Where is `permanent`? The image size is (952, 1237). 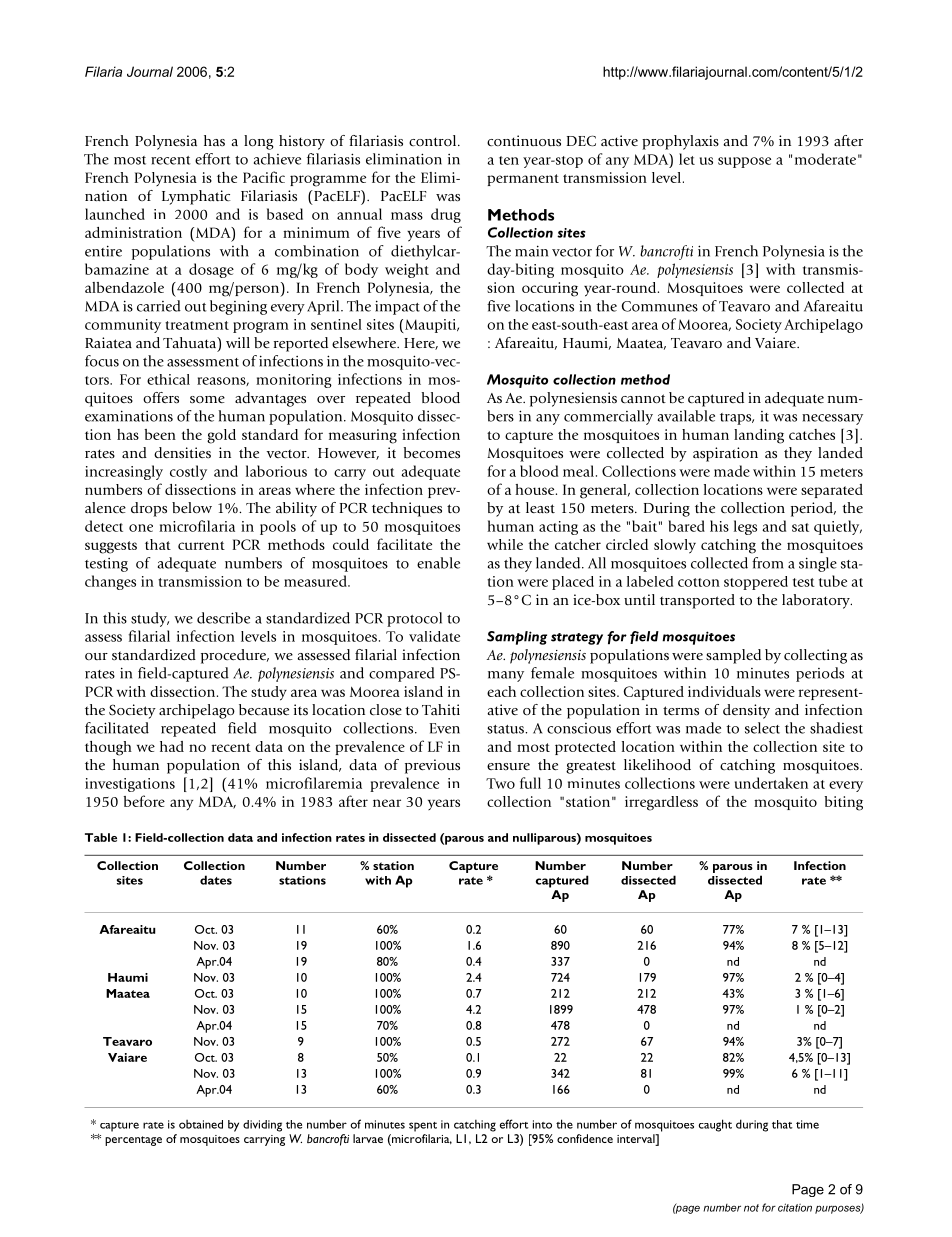 permanent is located at coordinates (523, 180).
